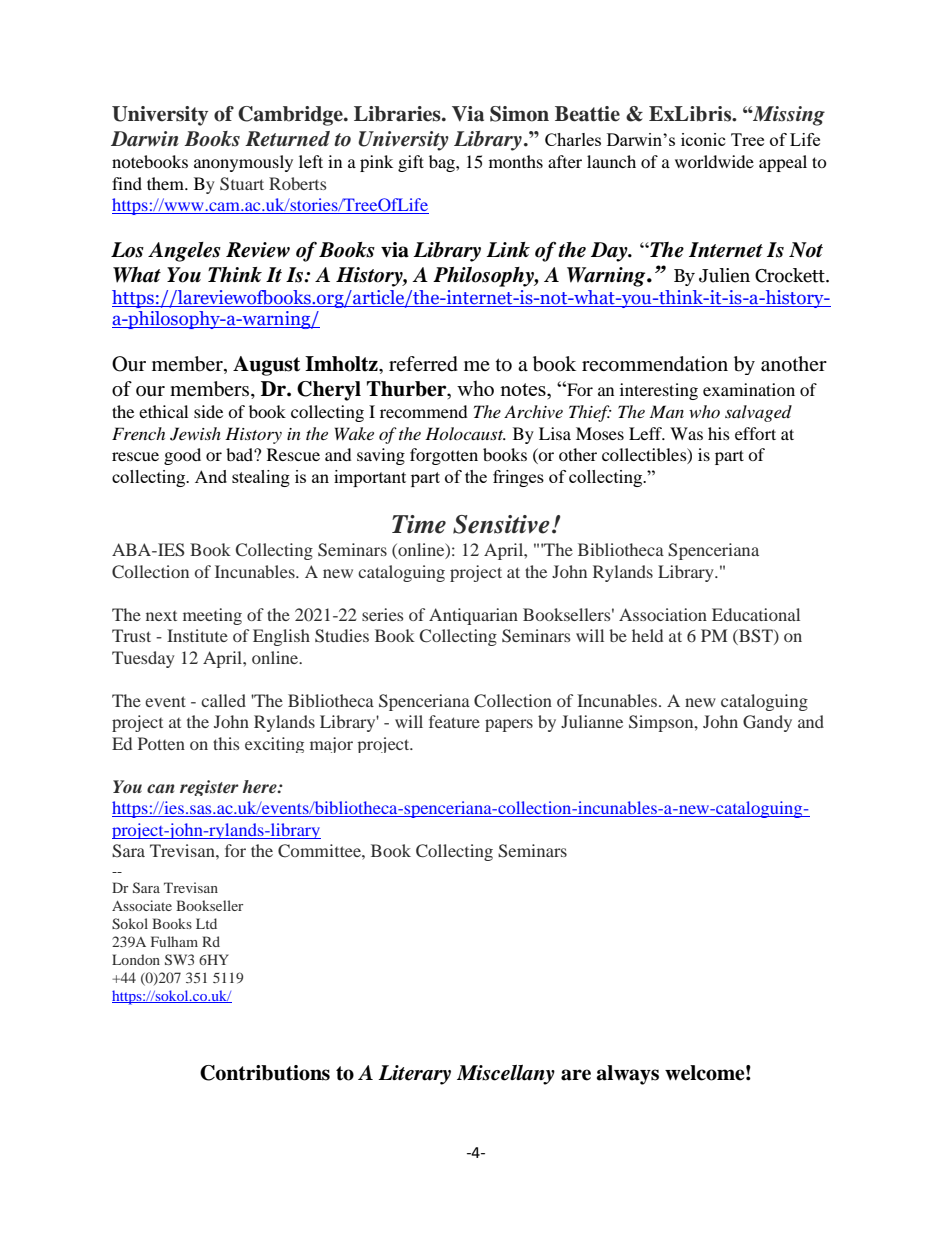  I want to click on Was, so click(686, 433).
